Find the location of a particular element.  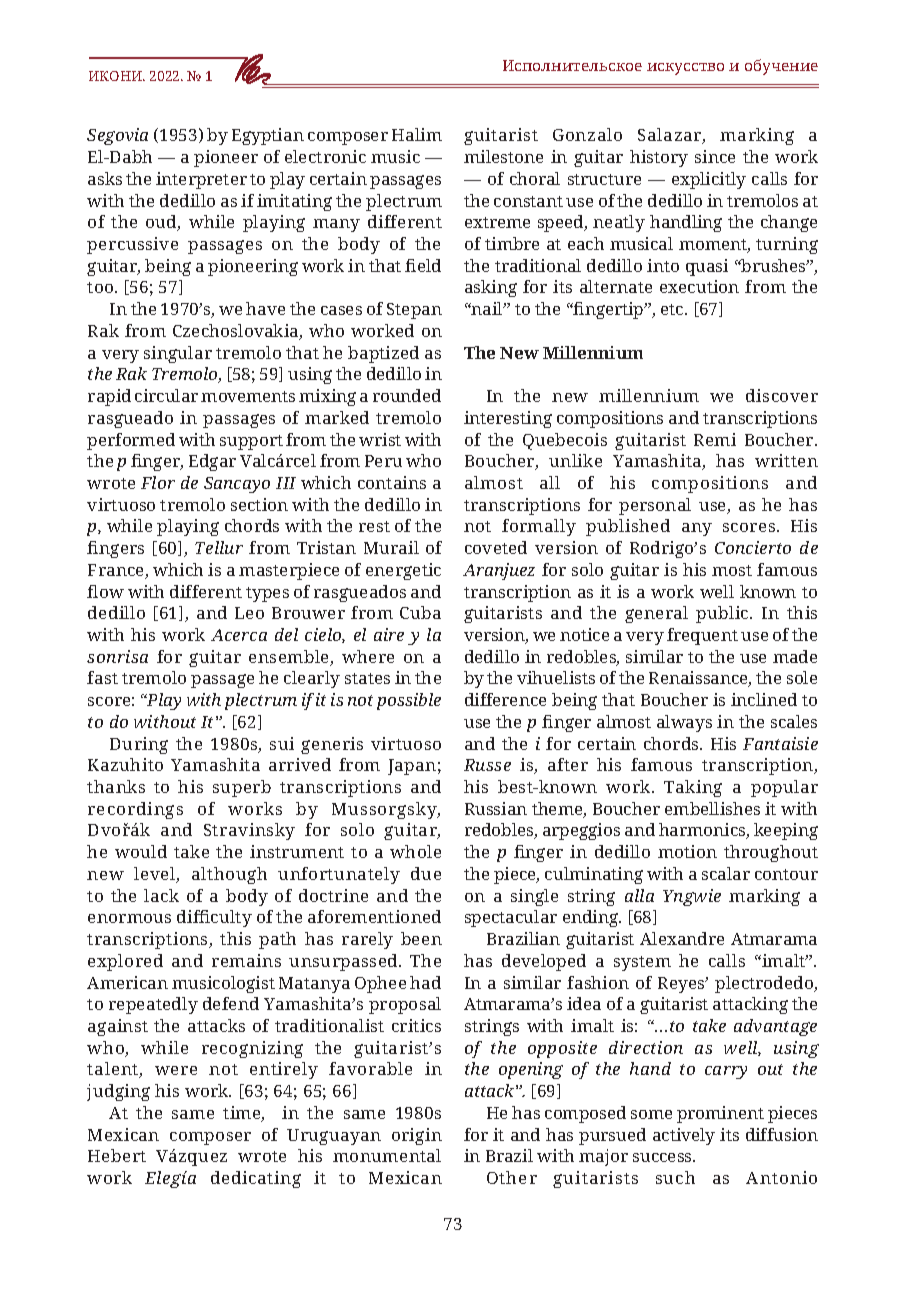

milestone is located at coordinates (503, 156).
